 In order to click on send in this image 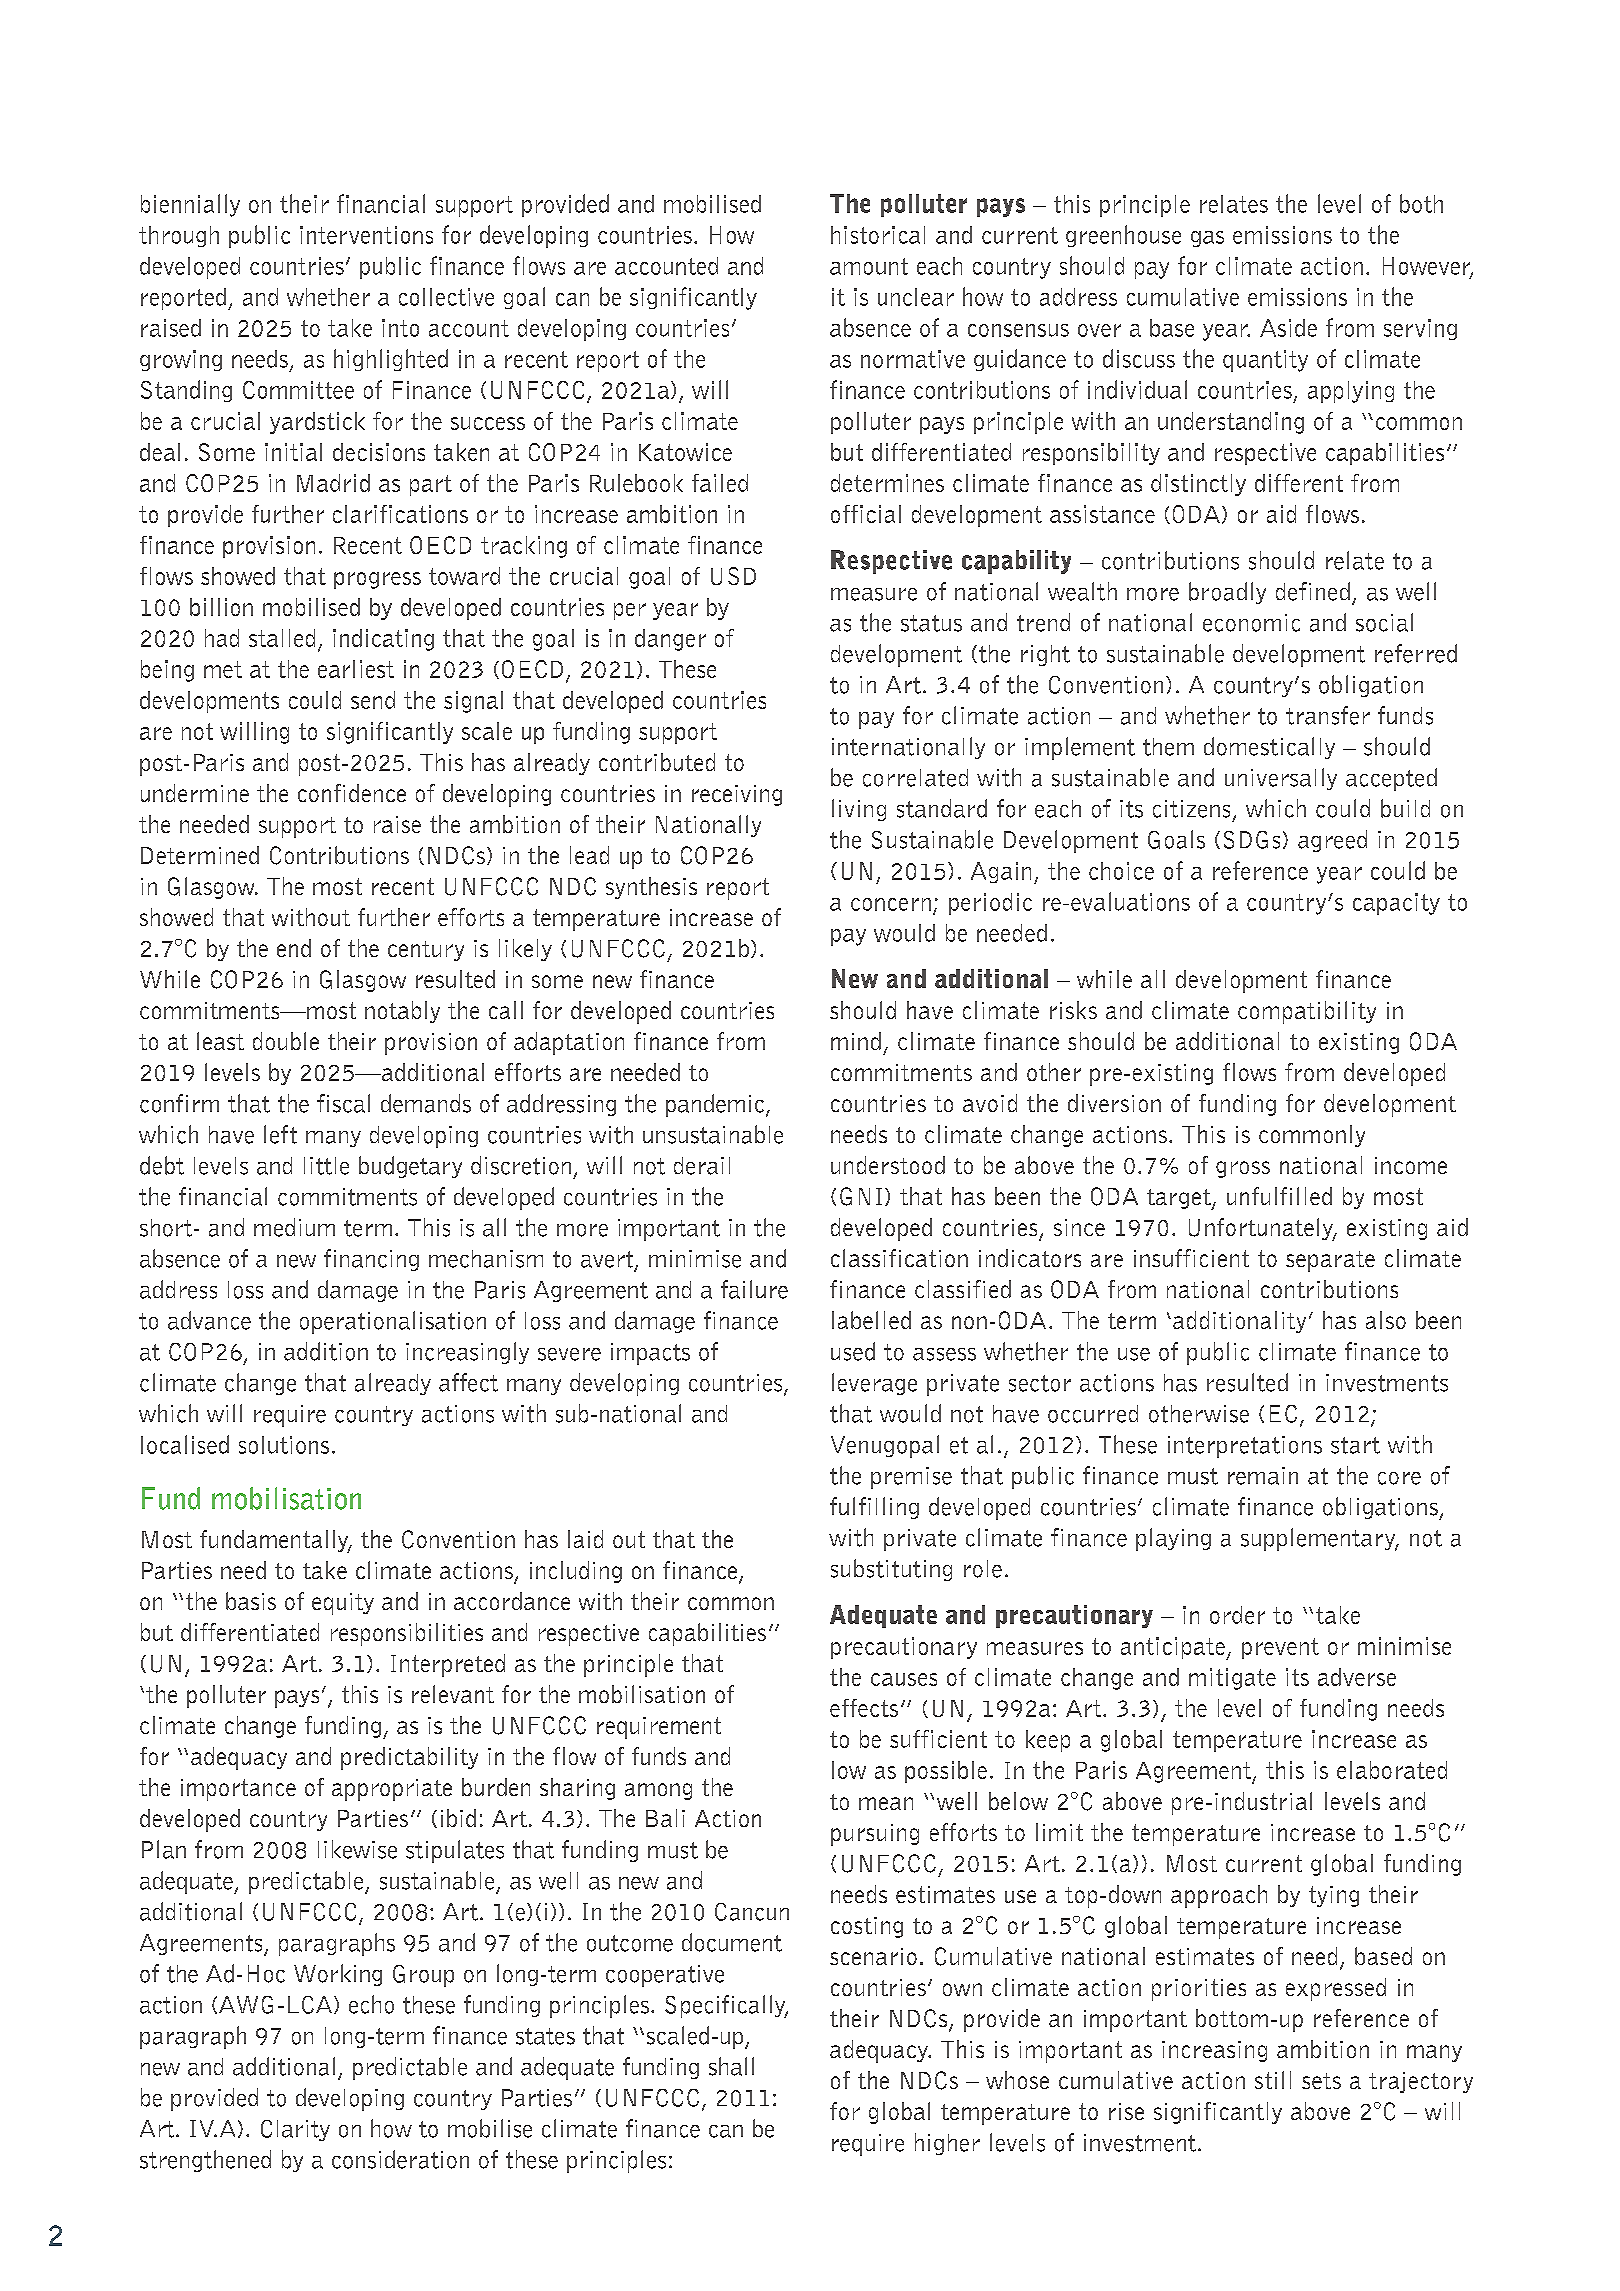, I will do `click(373, 700)`.
